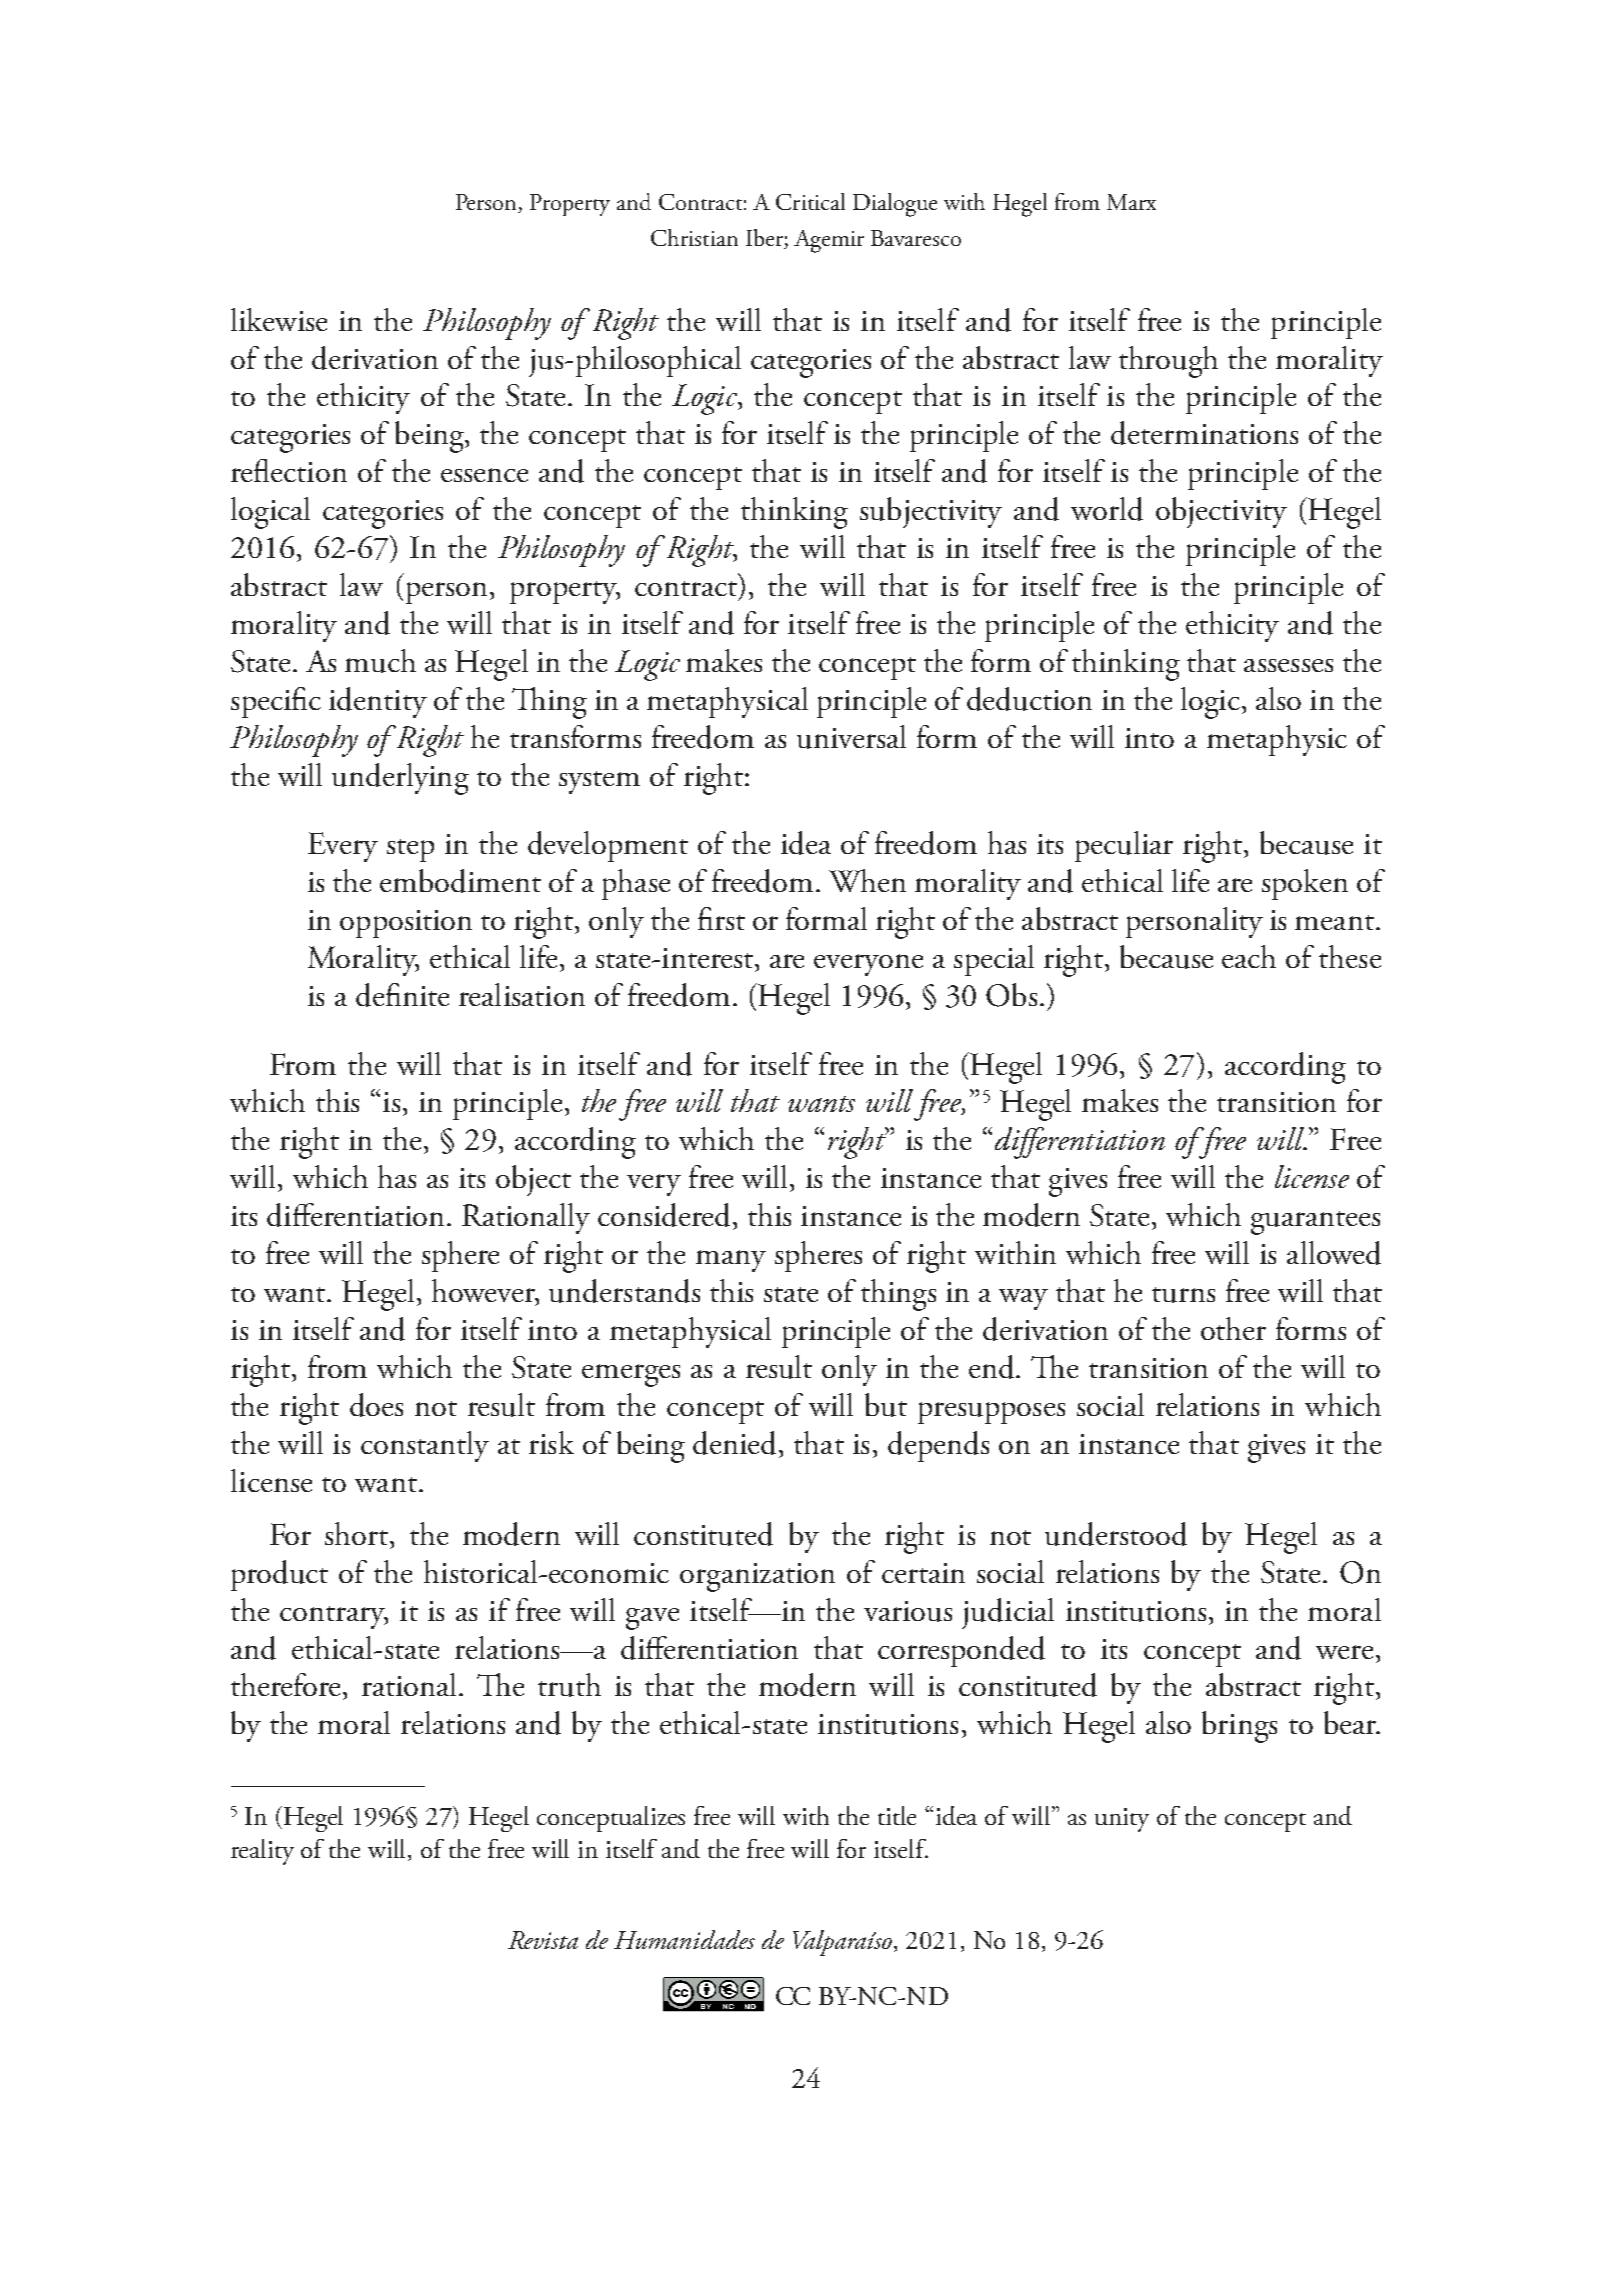 The image size is (1612, 2280). I want to click on each, so click(1249, 956).
